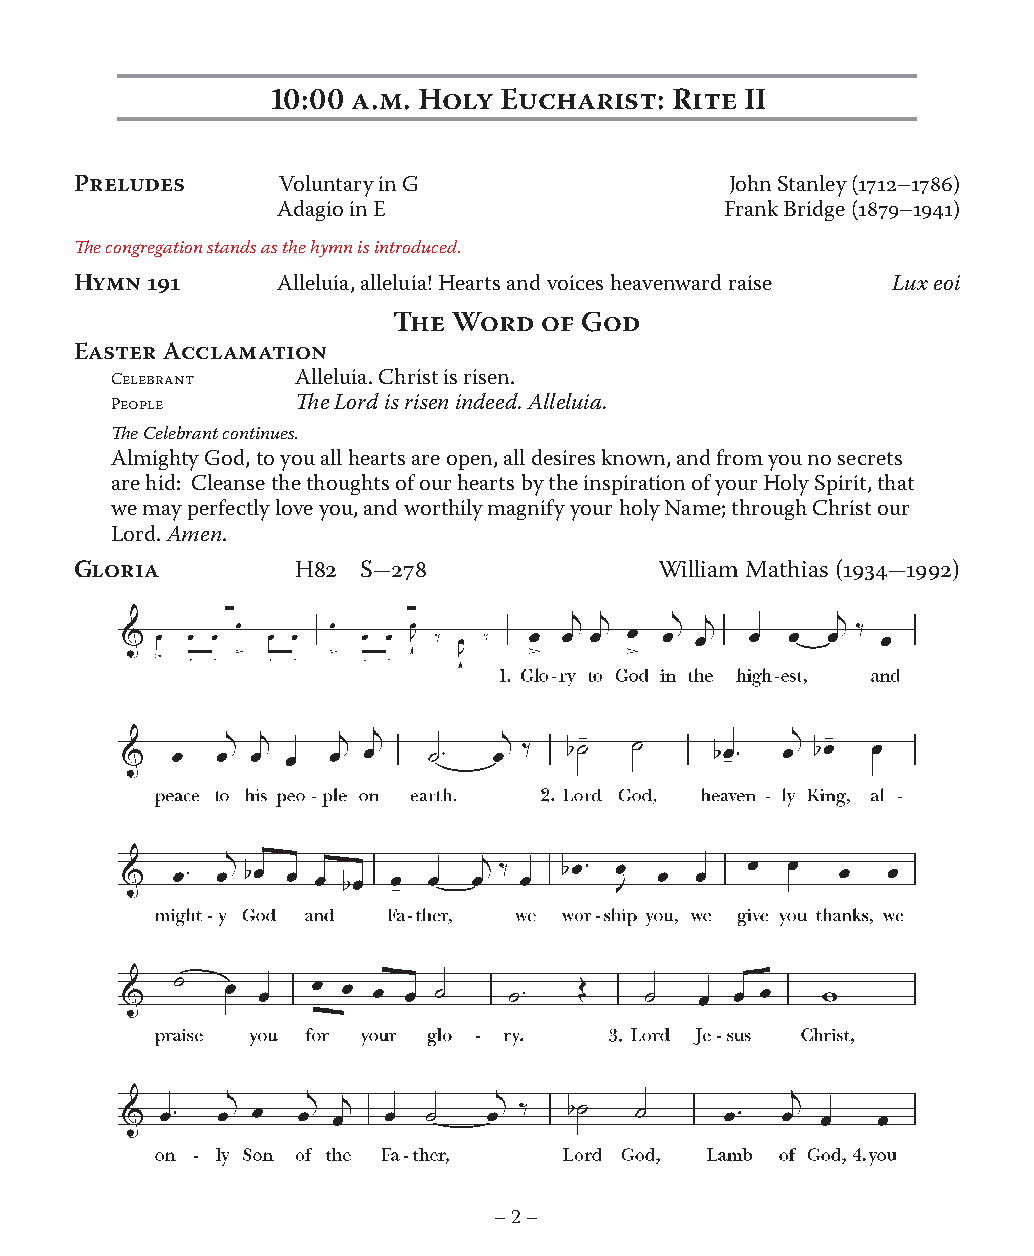  I want to click on secrets, so click(870, 458).
